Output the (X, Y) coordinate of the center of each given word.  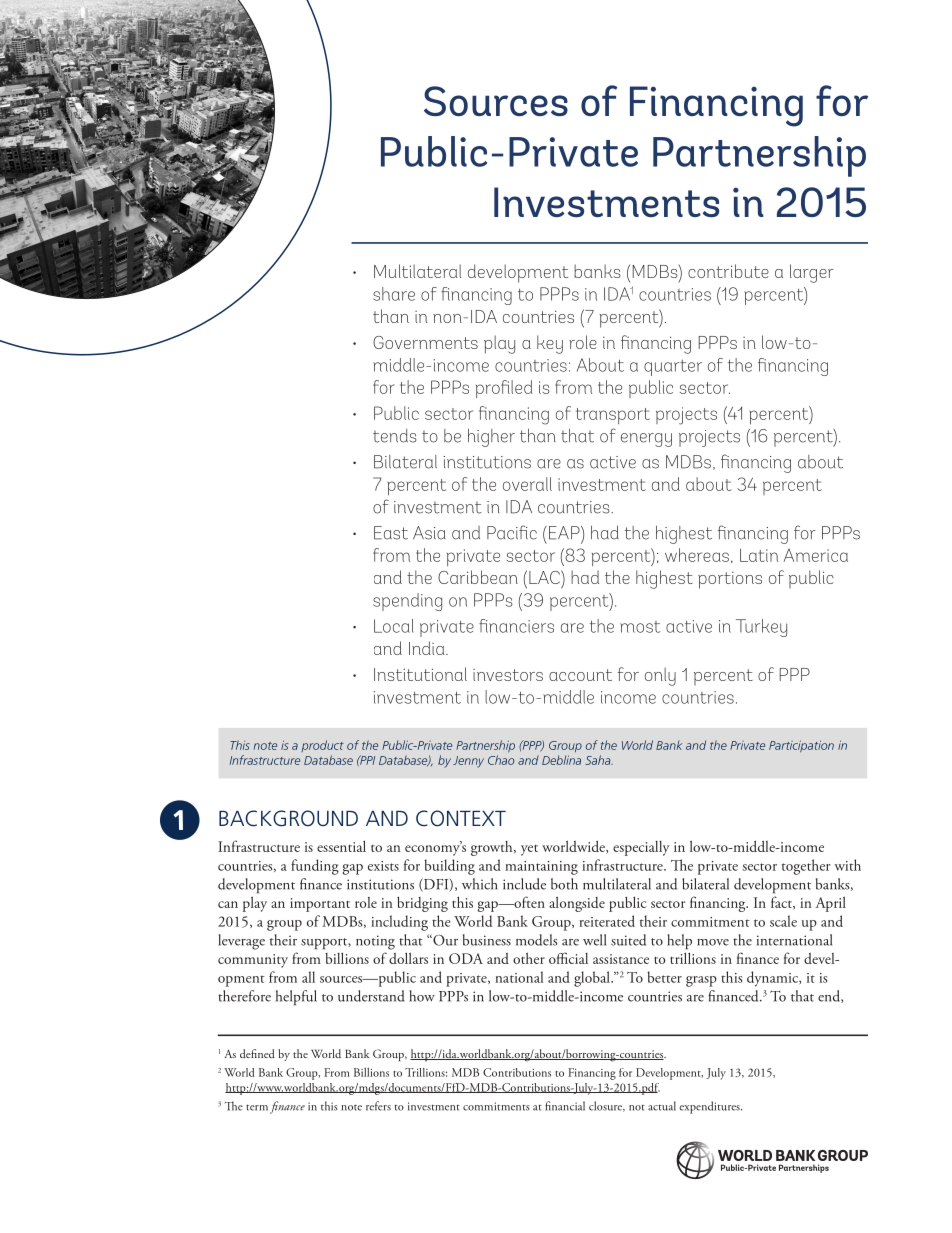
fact (782, 903)
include (524, 884)
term (257, 1107)
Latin (759, 555)
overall (527, 484)
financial (565, 1106)
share (394, 294)
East (391, 533)
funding (315, 867)
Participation (801, 746)
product (322, 746)
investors (508, 675)
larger (812, 273)
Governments (425, 342)
